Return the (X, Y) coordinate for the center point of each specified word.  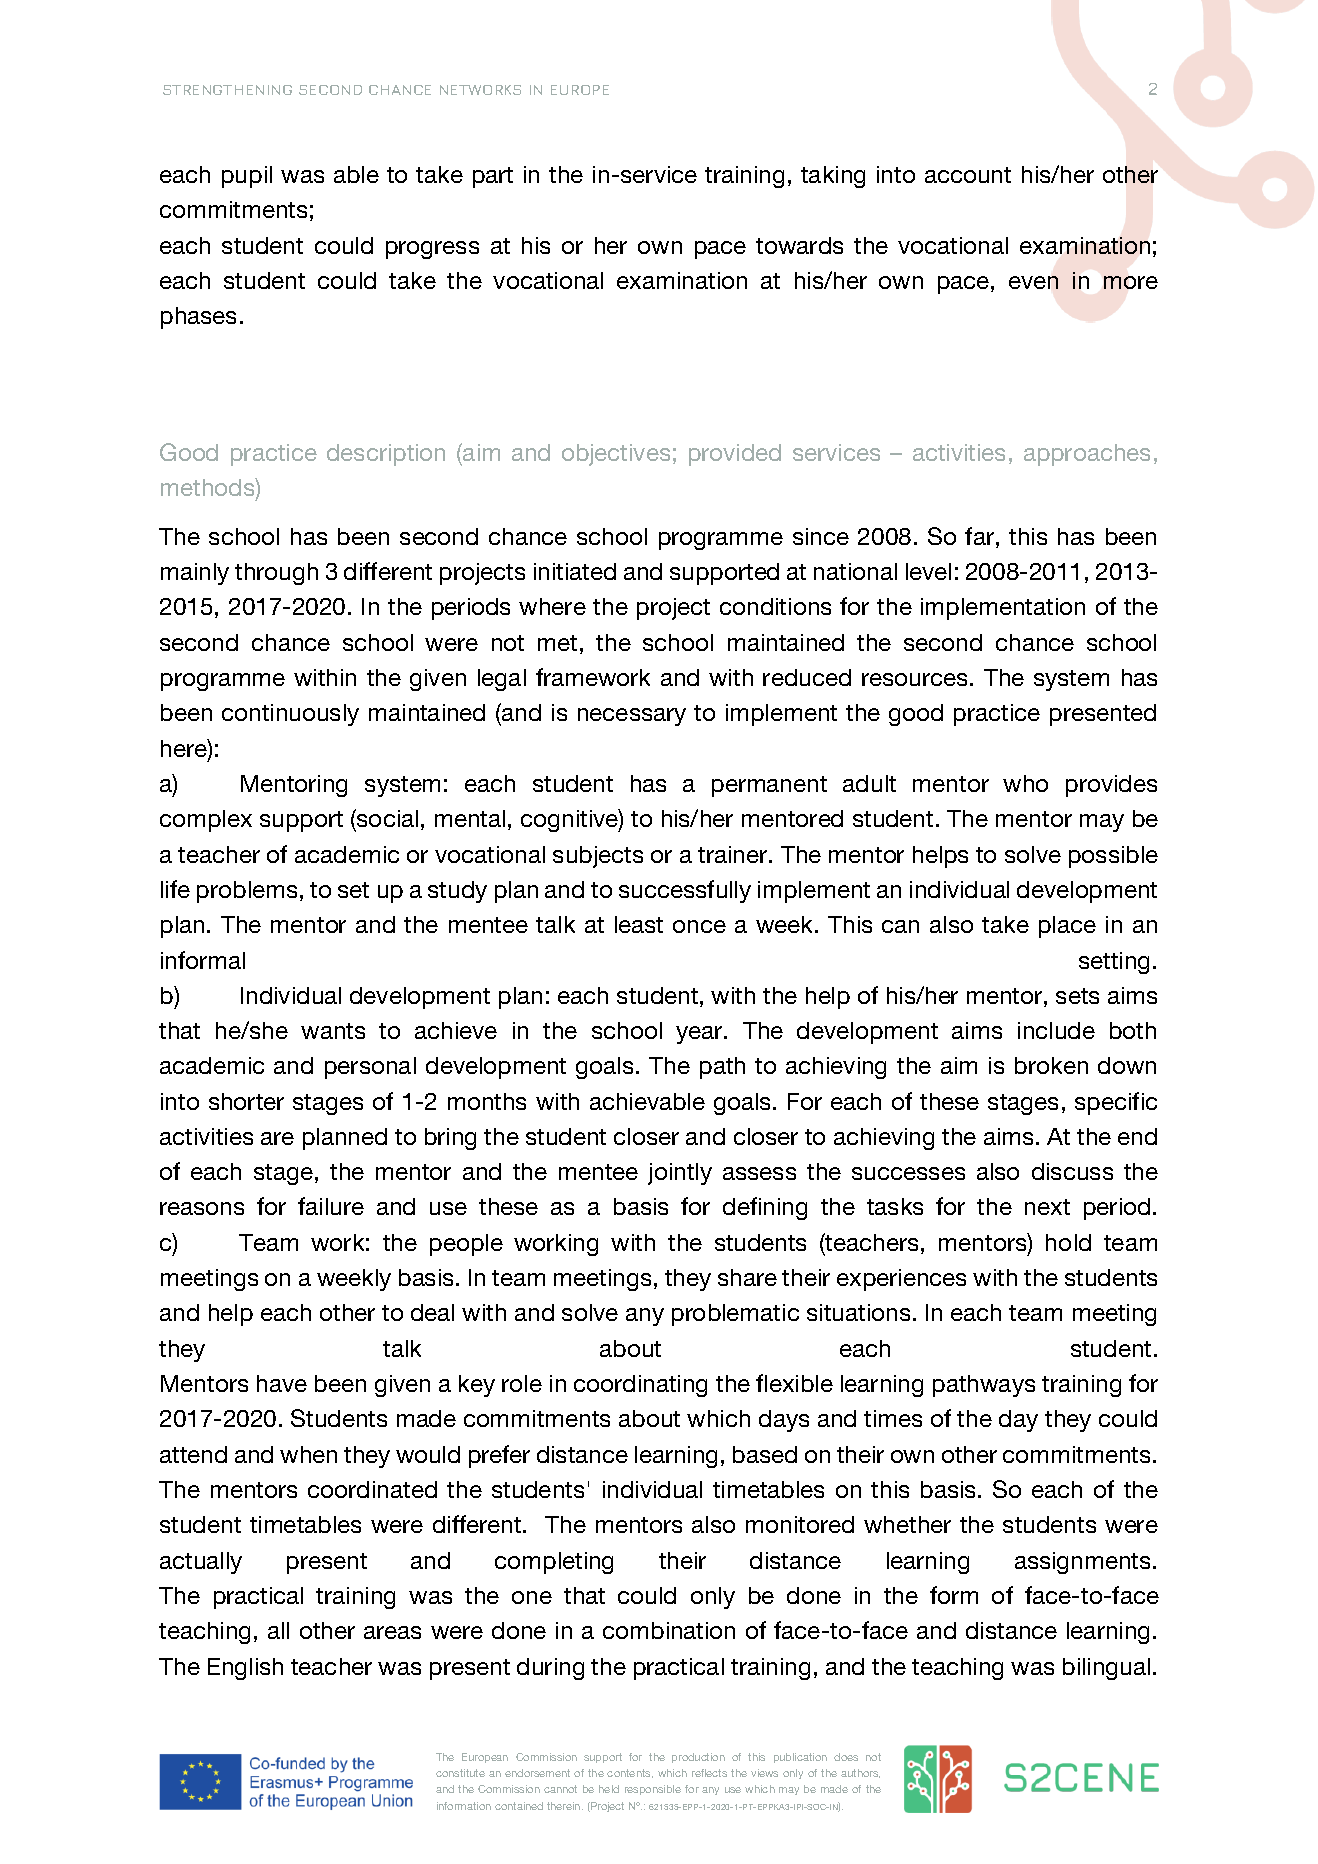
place (1067, 927)
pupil (247, 177)
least (639, 924)
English (245, 1669)
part (493, 177)
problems (247, 892)
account (968, 175)
